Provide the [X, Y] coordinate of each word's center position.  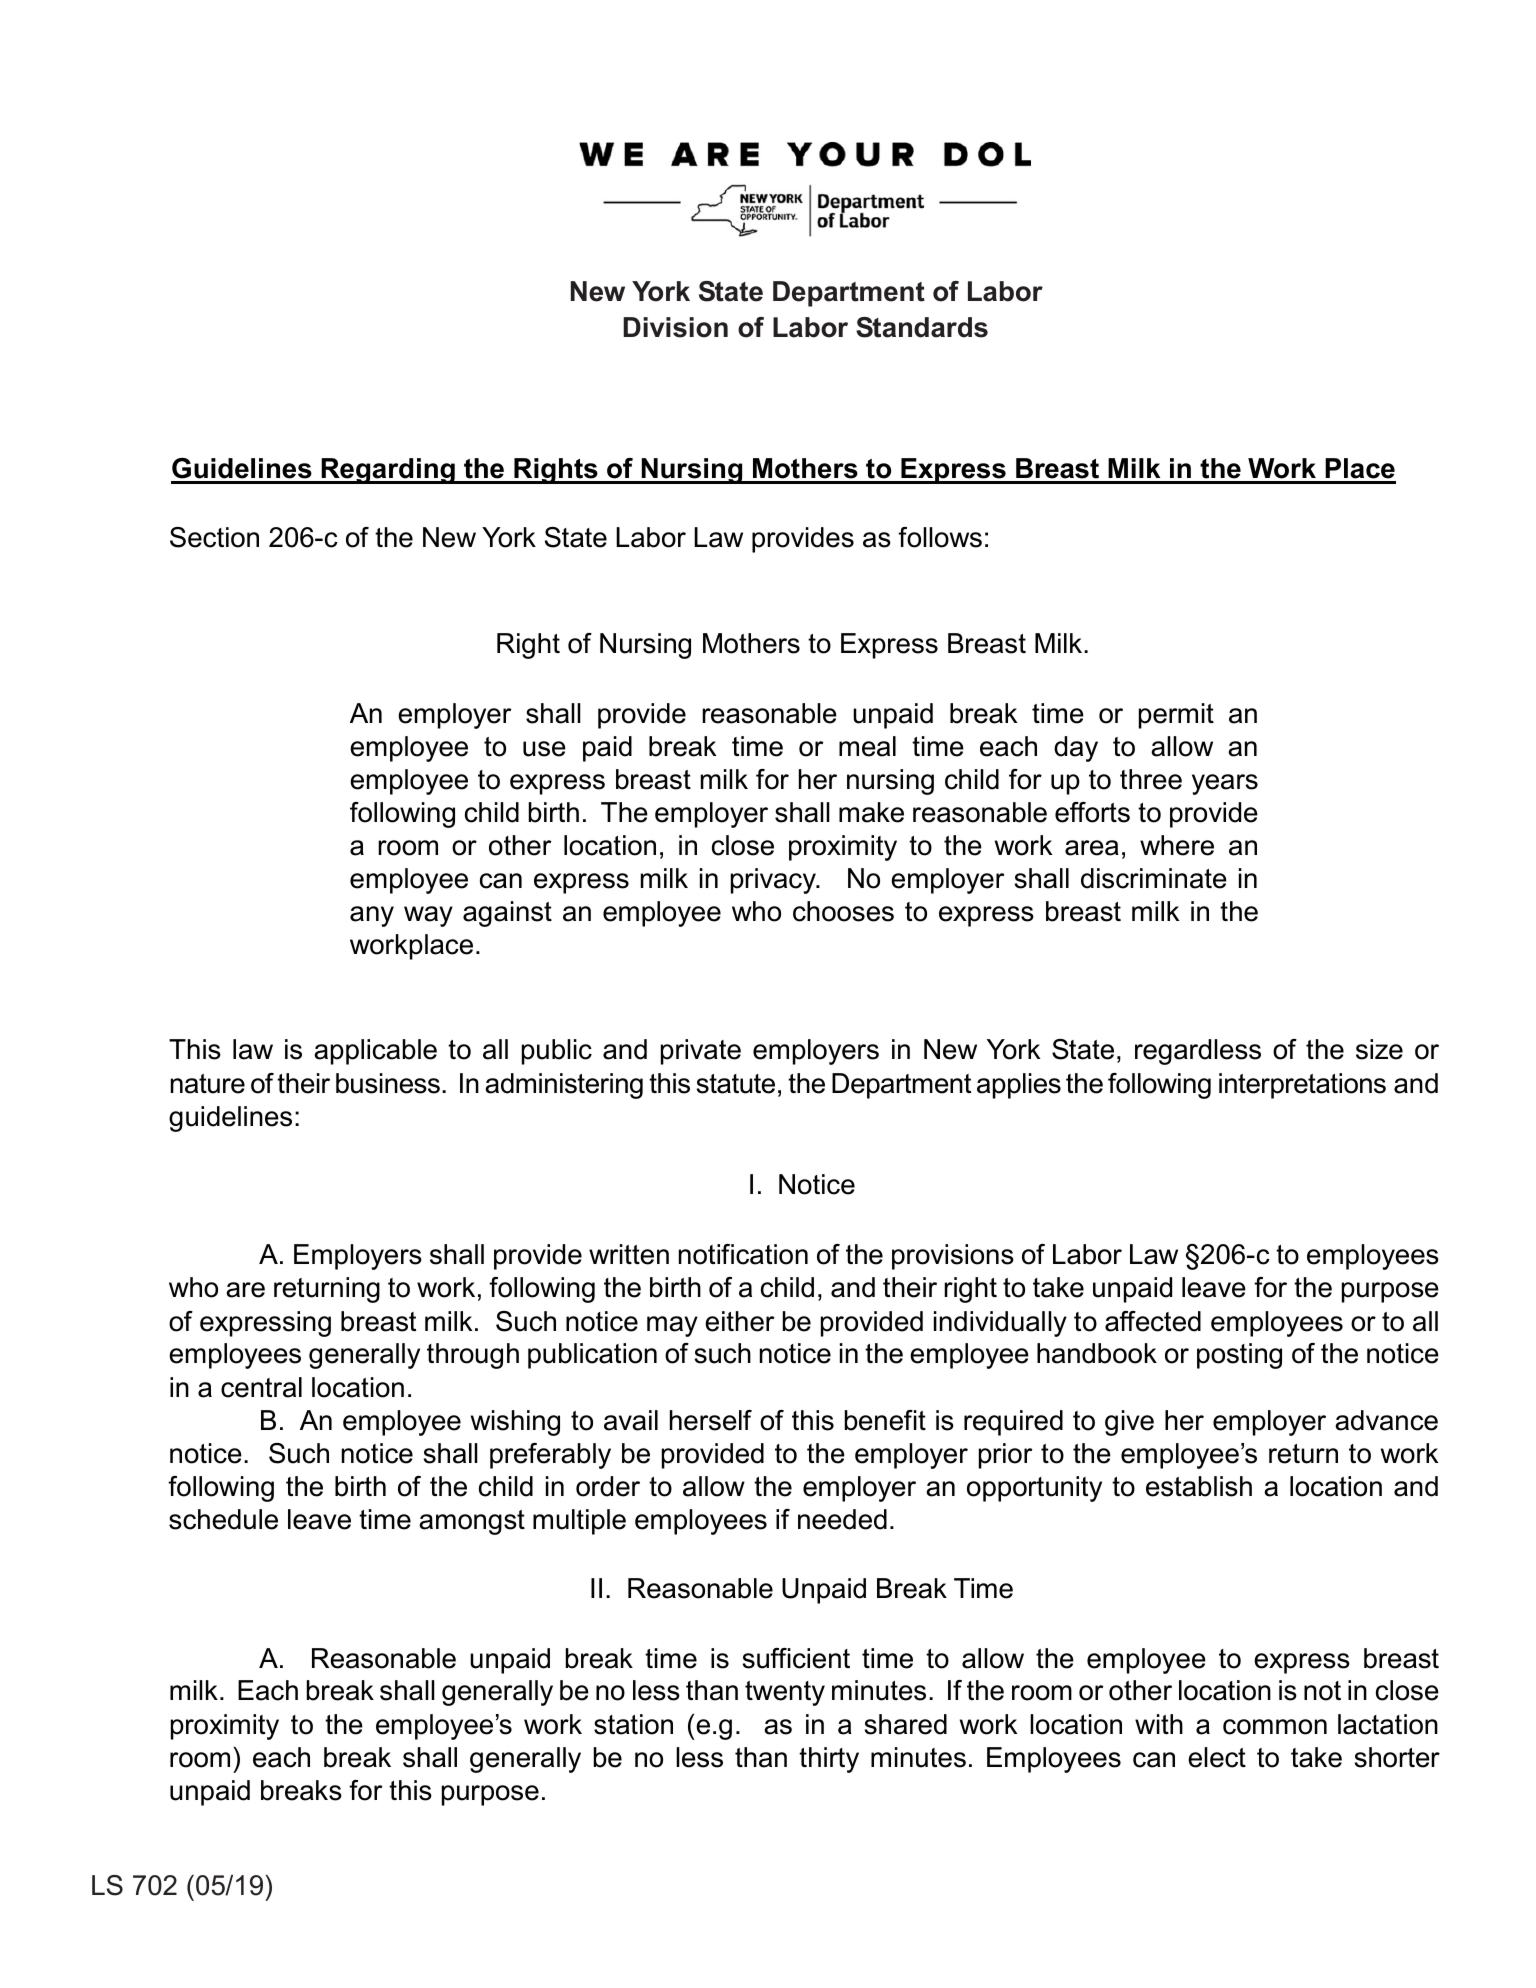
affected [1153, 1321]
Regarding [388, 471]
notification [743, 1254]
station [633, 1724]
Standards [922, 327]
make [871, 812]
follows [940, 537]
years [1225, 784]
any [372, 916]
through [473, 1356]
